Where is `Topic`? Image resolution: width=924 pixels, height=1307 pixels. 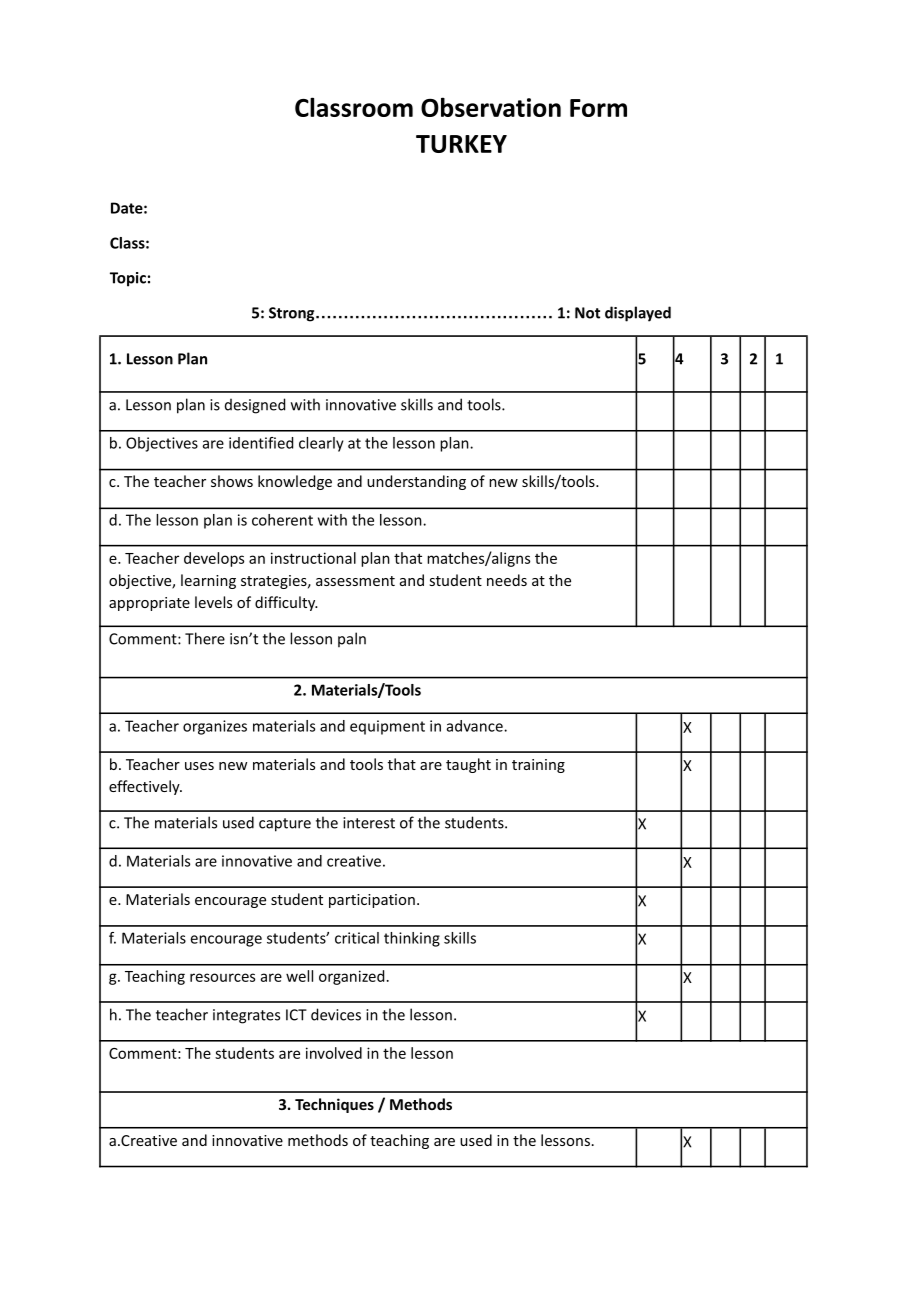
Topic is located at coordinates (128, 279).
